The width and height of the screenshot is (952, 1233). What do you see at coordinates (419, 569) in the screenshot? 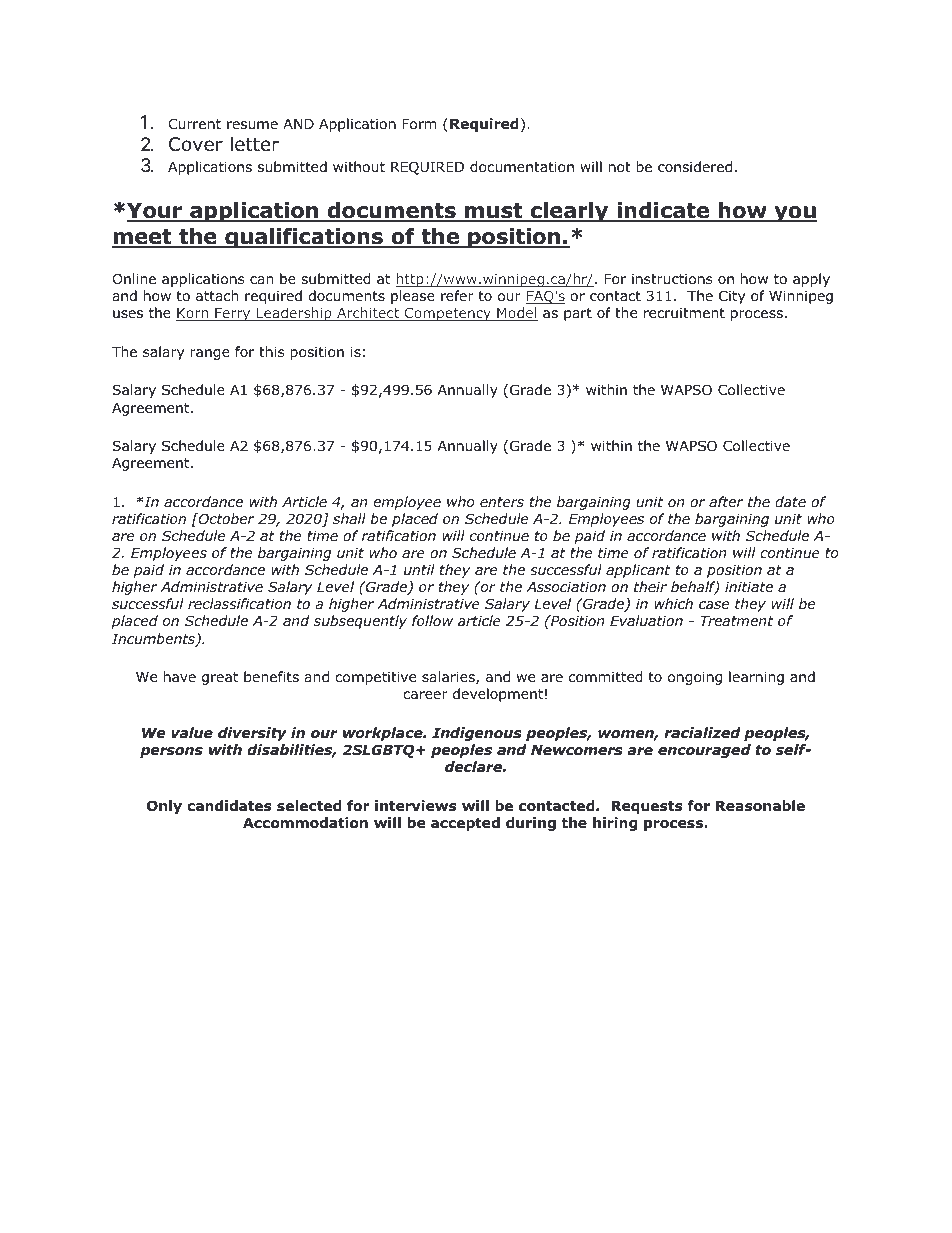
I see `until` at bounding box center [419, 569].
